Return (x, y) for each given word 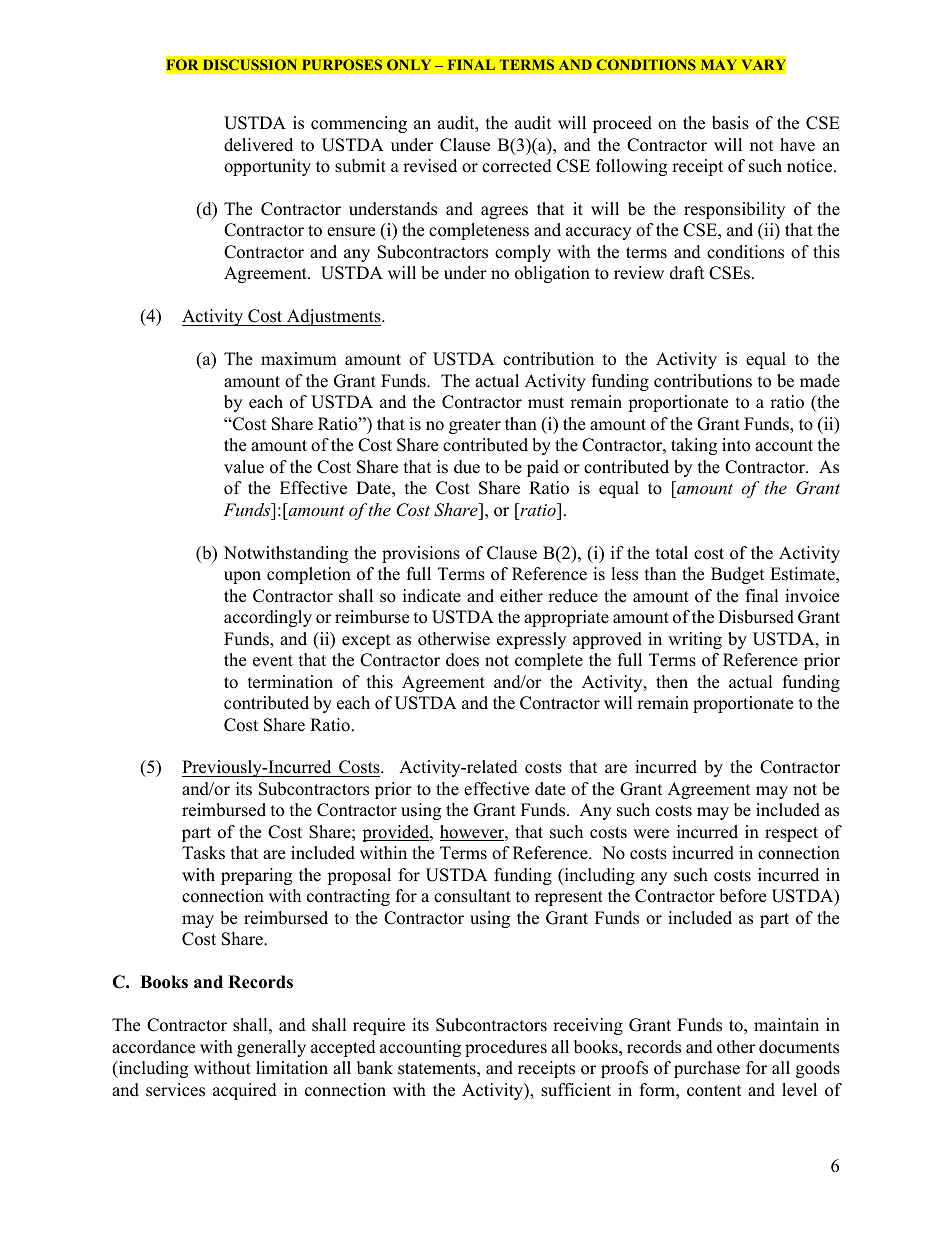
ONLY (409, 64)
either (521, 596)
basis (730, 123)
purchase (707, 1069)
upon (242, 577)
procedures (506, 1048)
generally (271, 1048)
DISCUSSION (250, 64)
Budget (738, 575)
